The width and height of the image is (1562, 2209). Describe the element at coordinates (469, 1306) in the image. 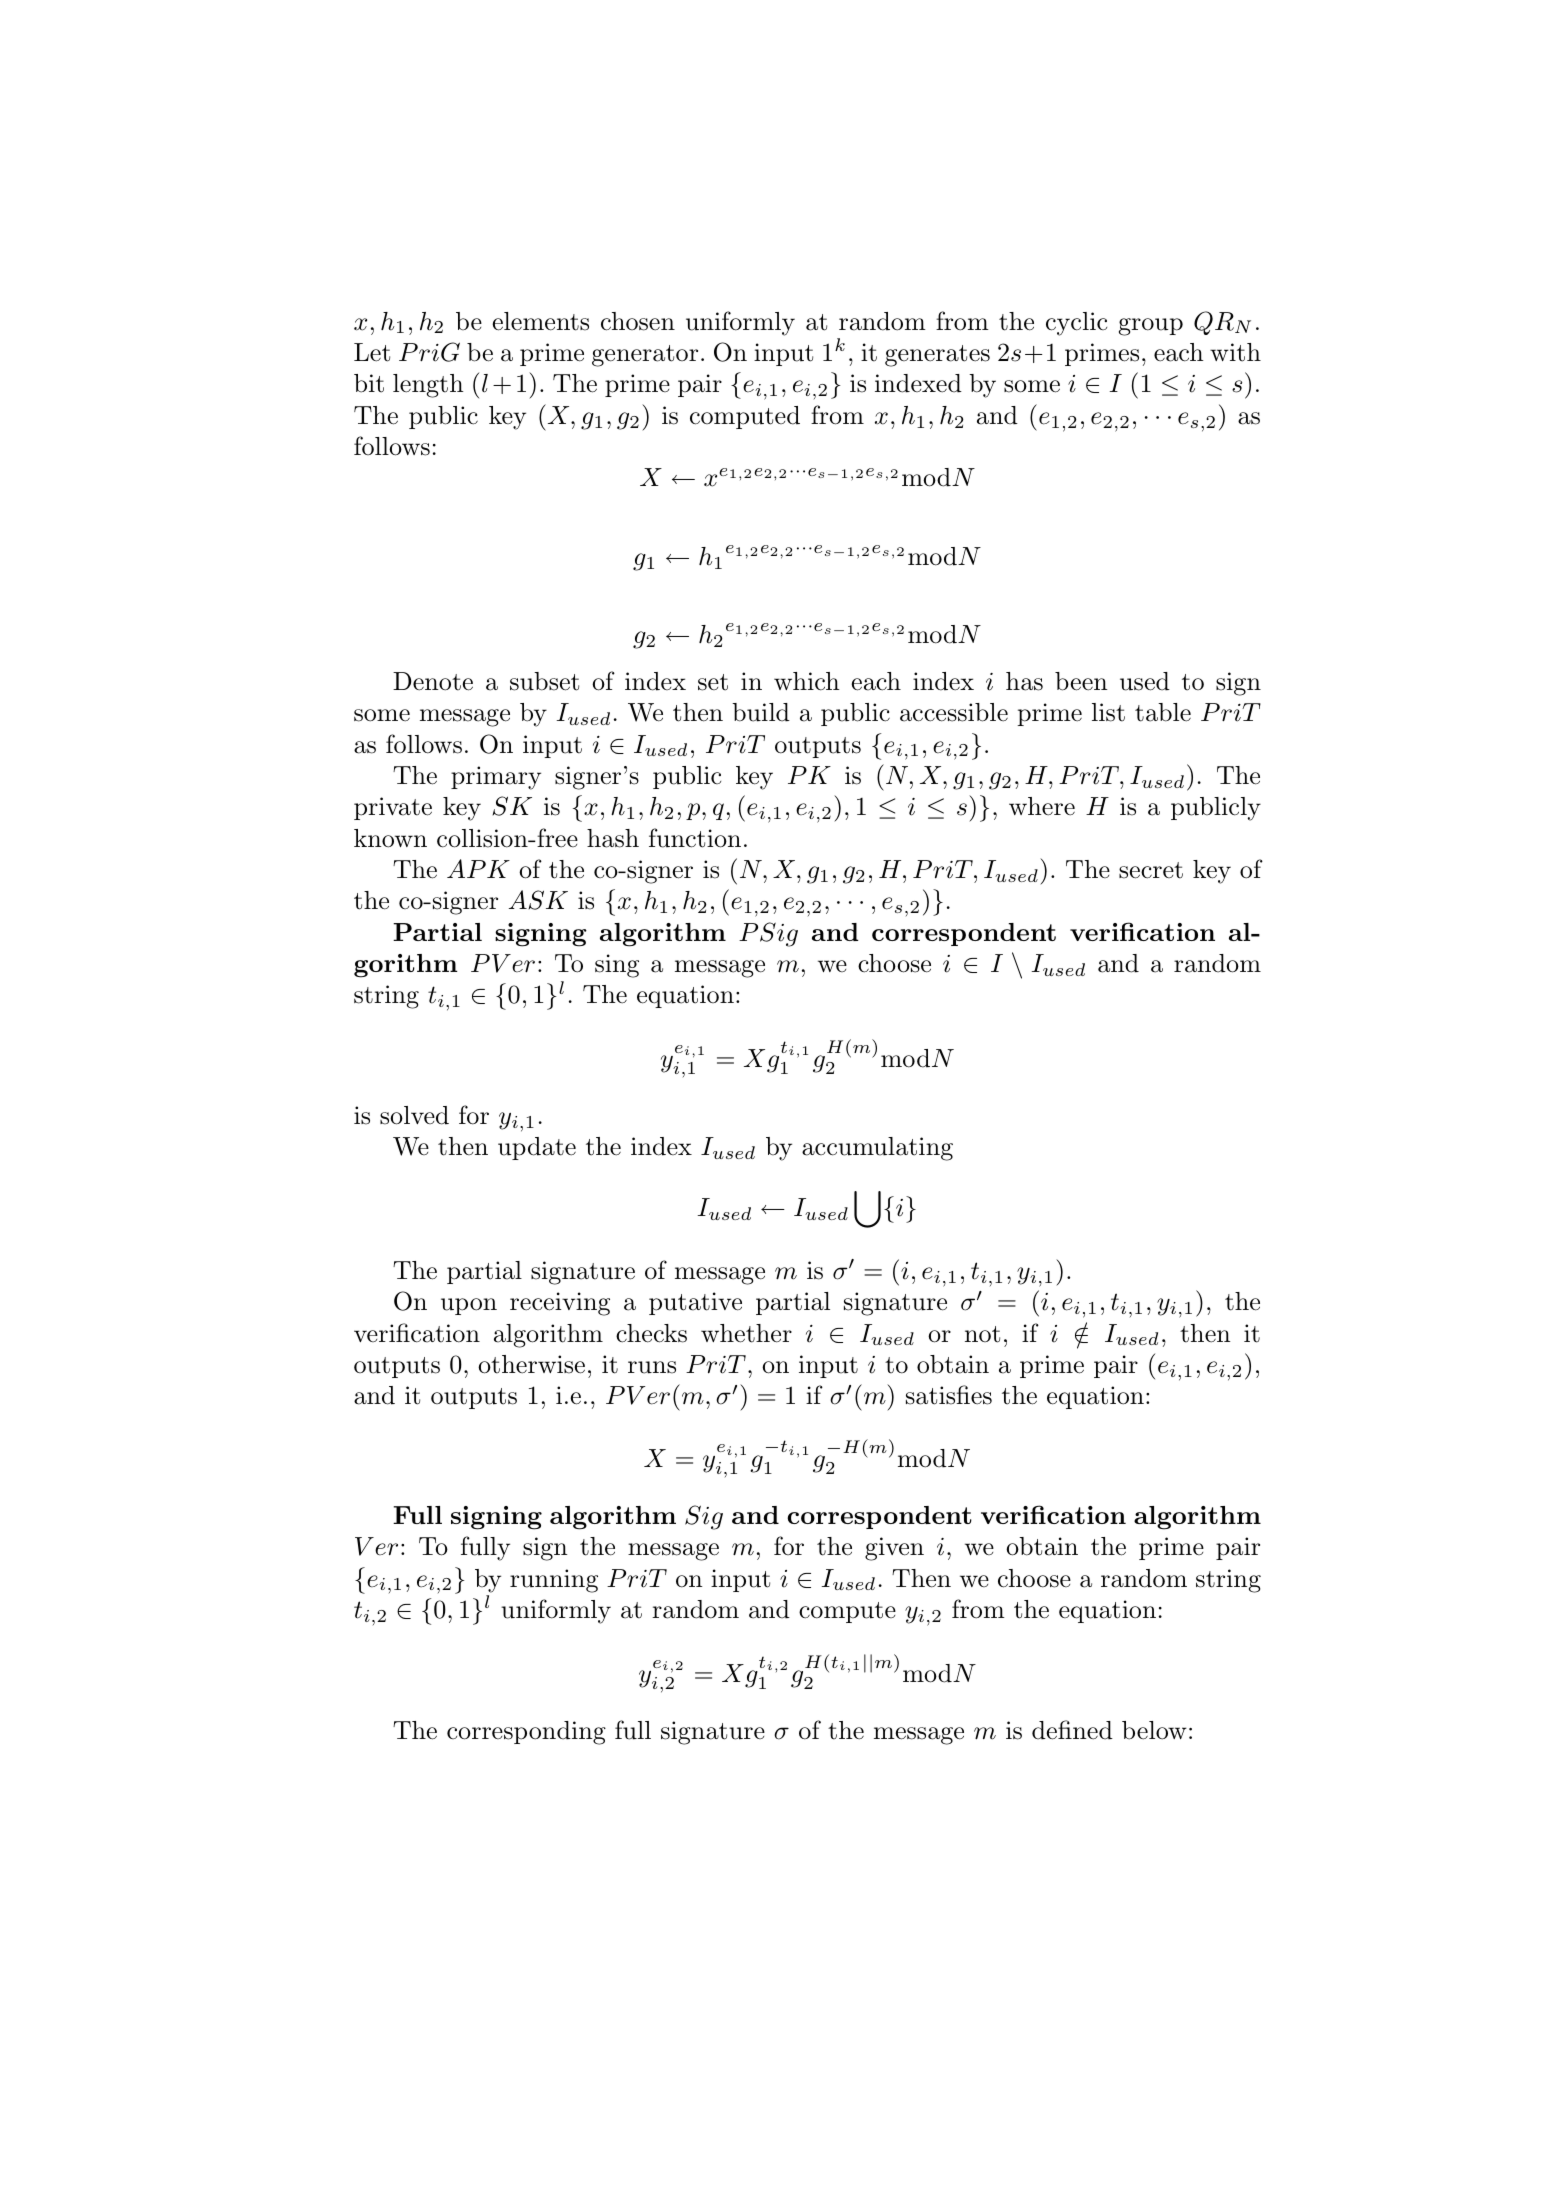

I see `upon` at that location.
